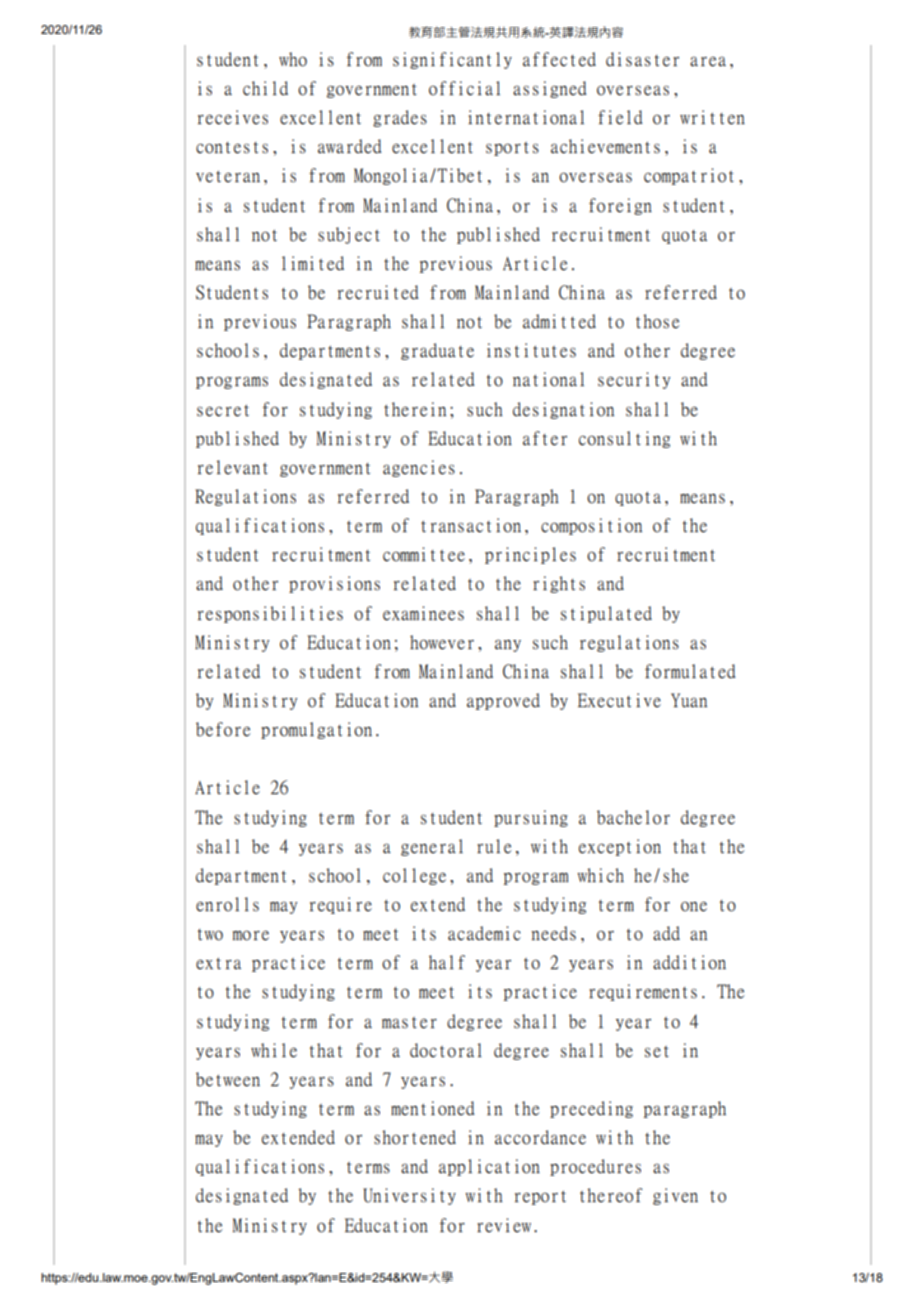 The image size is (924, 1308). What do you see at coordinates (642, 59) in the screenshot?
I see `disaster` at bounding box center [642, 59].
